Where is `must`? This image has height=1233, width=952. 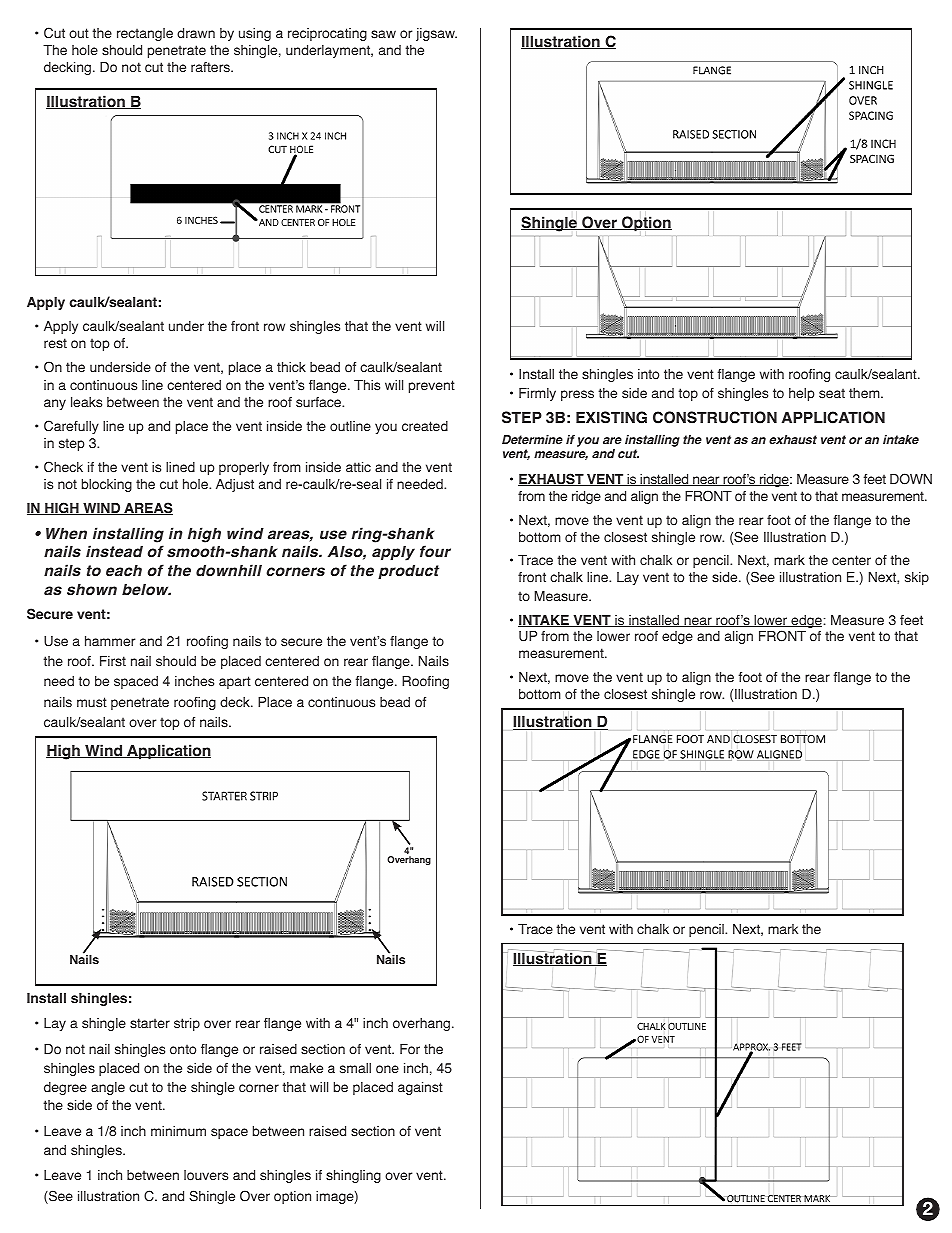 must is located at coordinates (92, 702).
